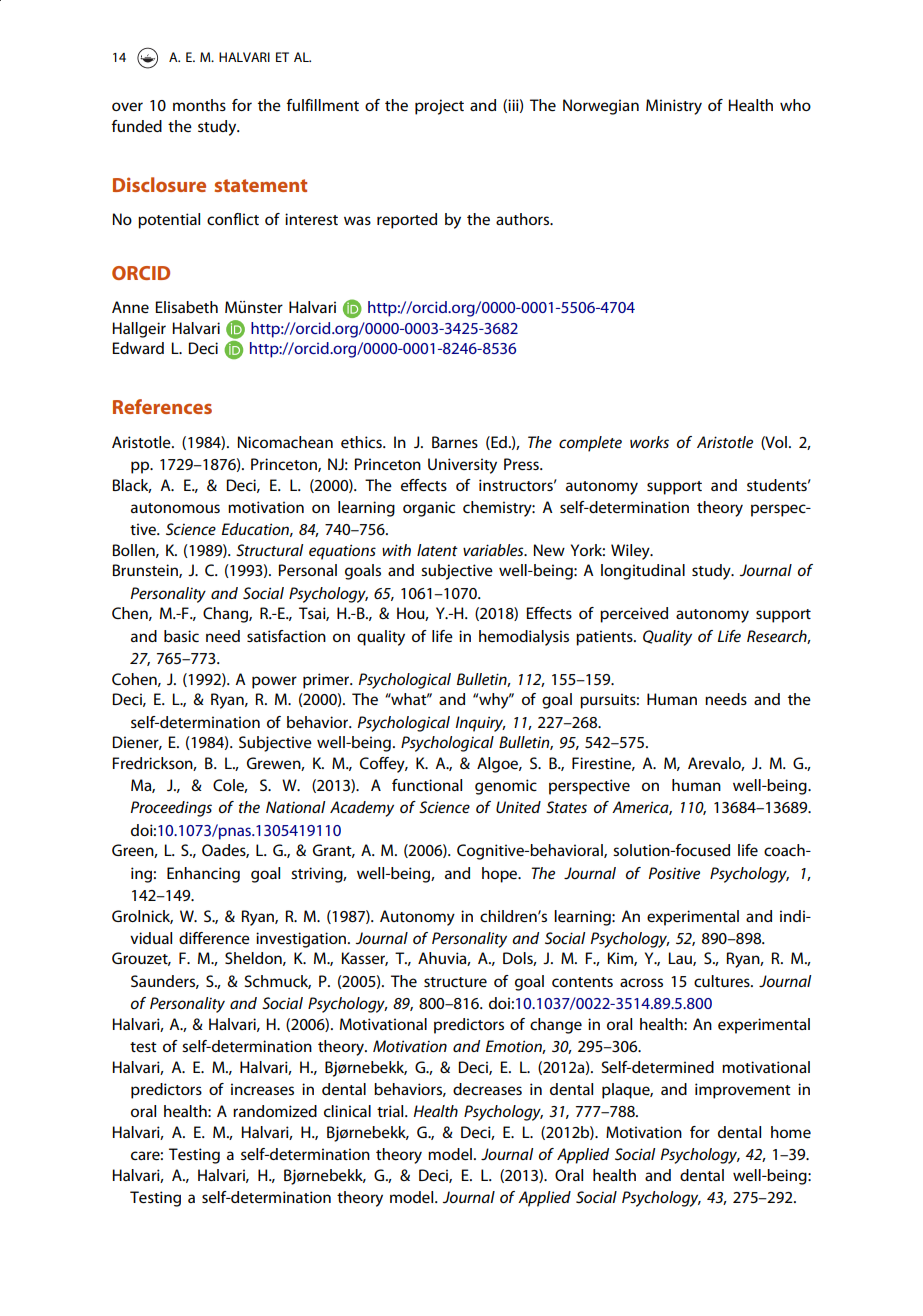 The width and height of the screenshot is (923, 1316). Describe the element at coordinates (487, 1089) in the screenshot. I see `decreases` at that location.
